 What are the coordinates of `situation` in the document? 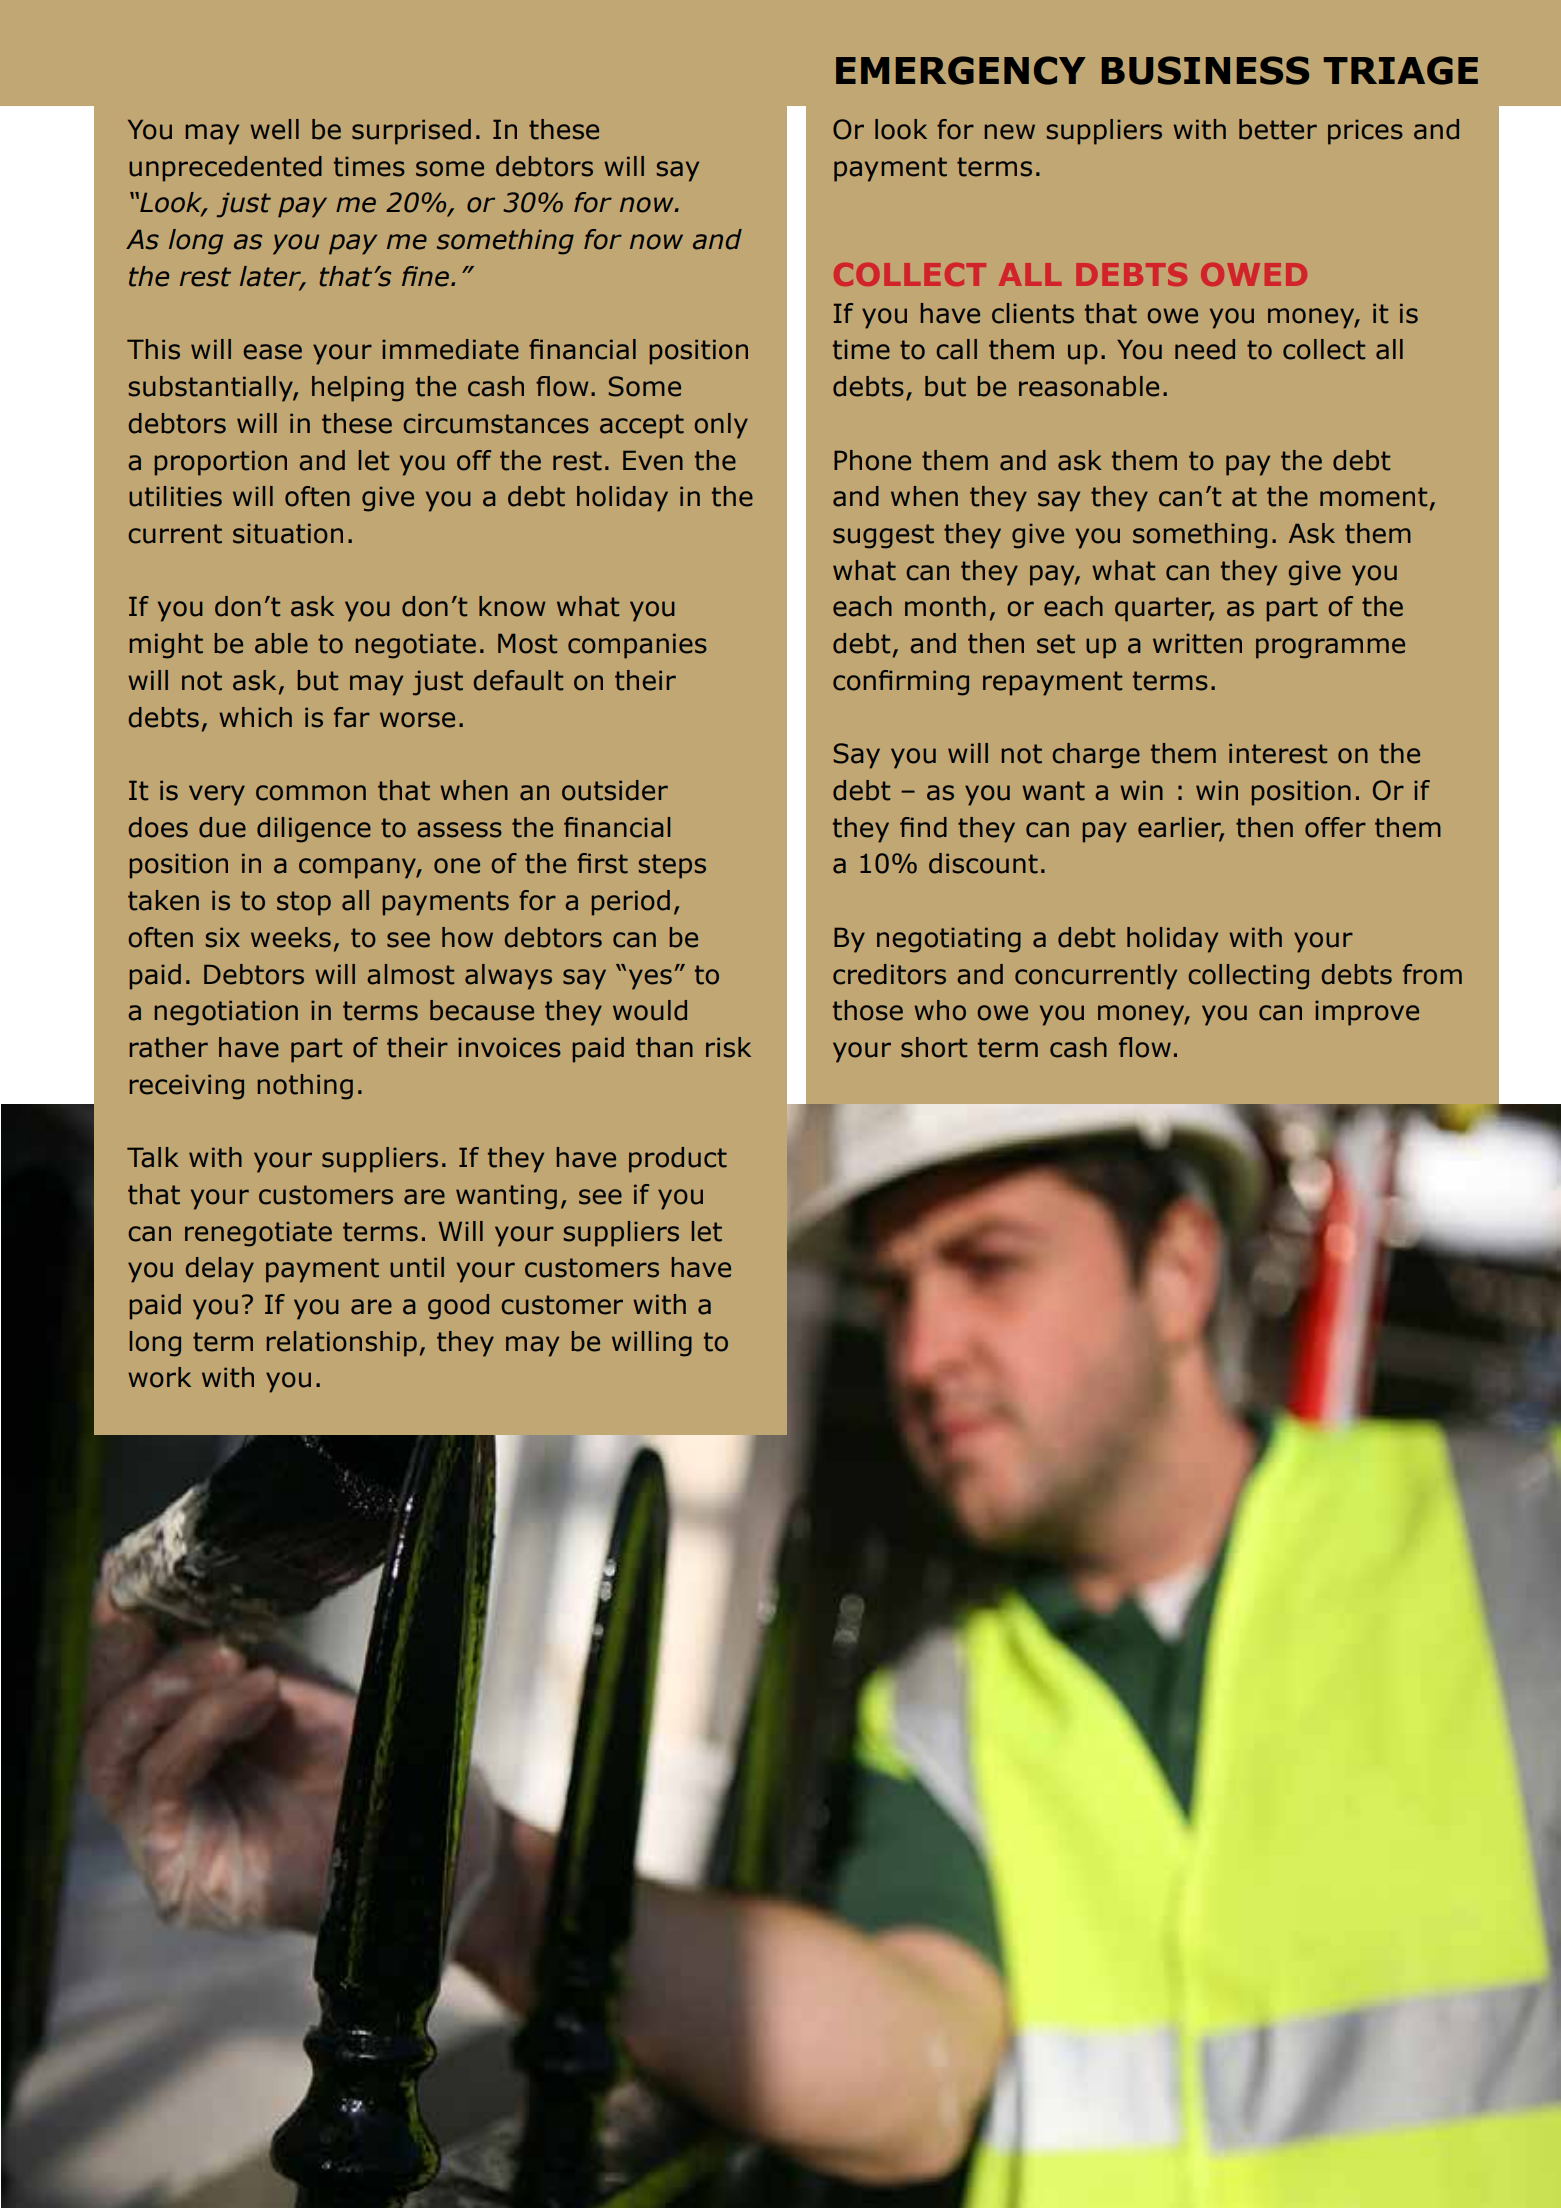 It's located at (288, 534).
